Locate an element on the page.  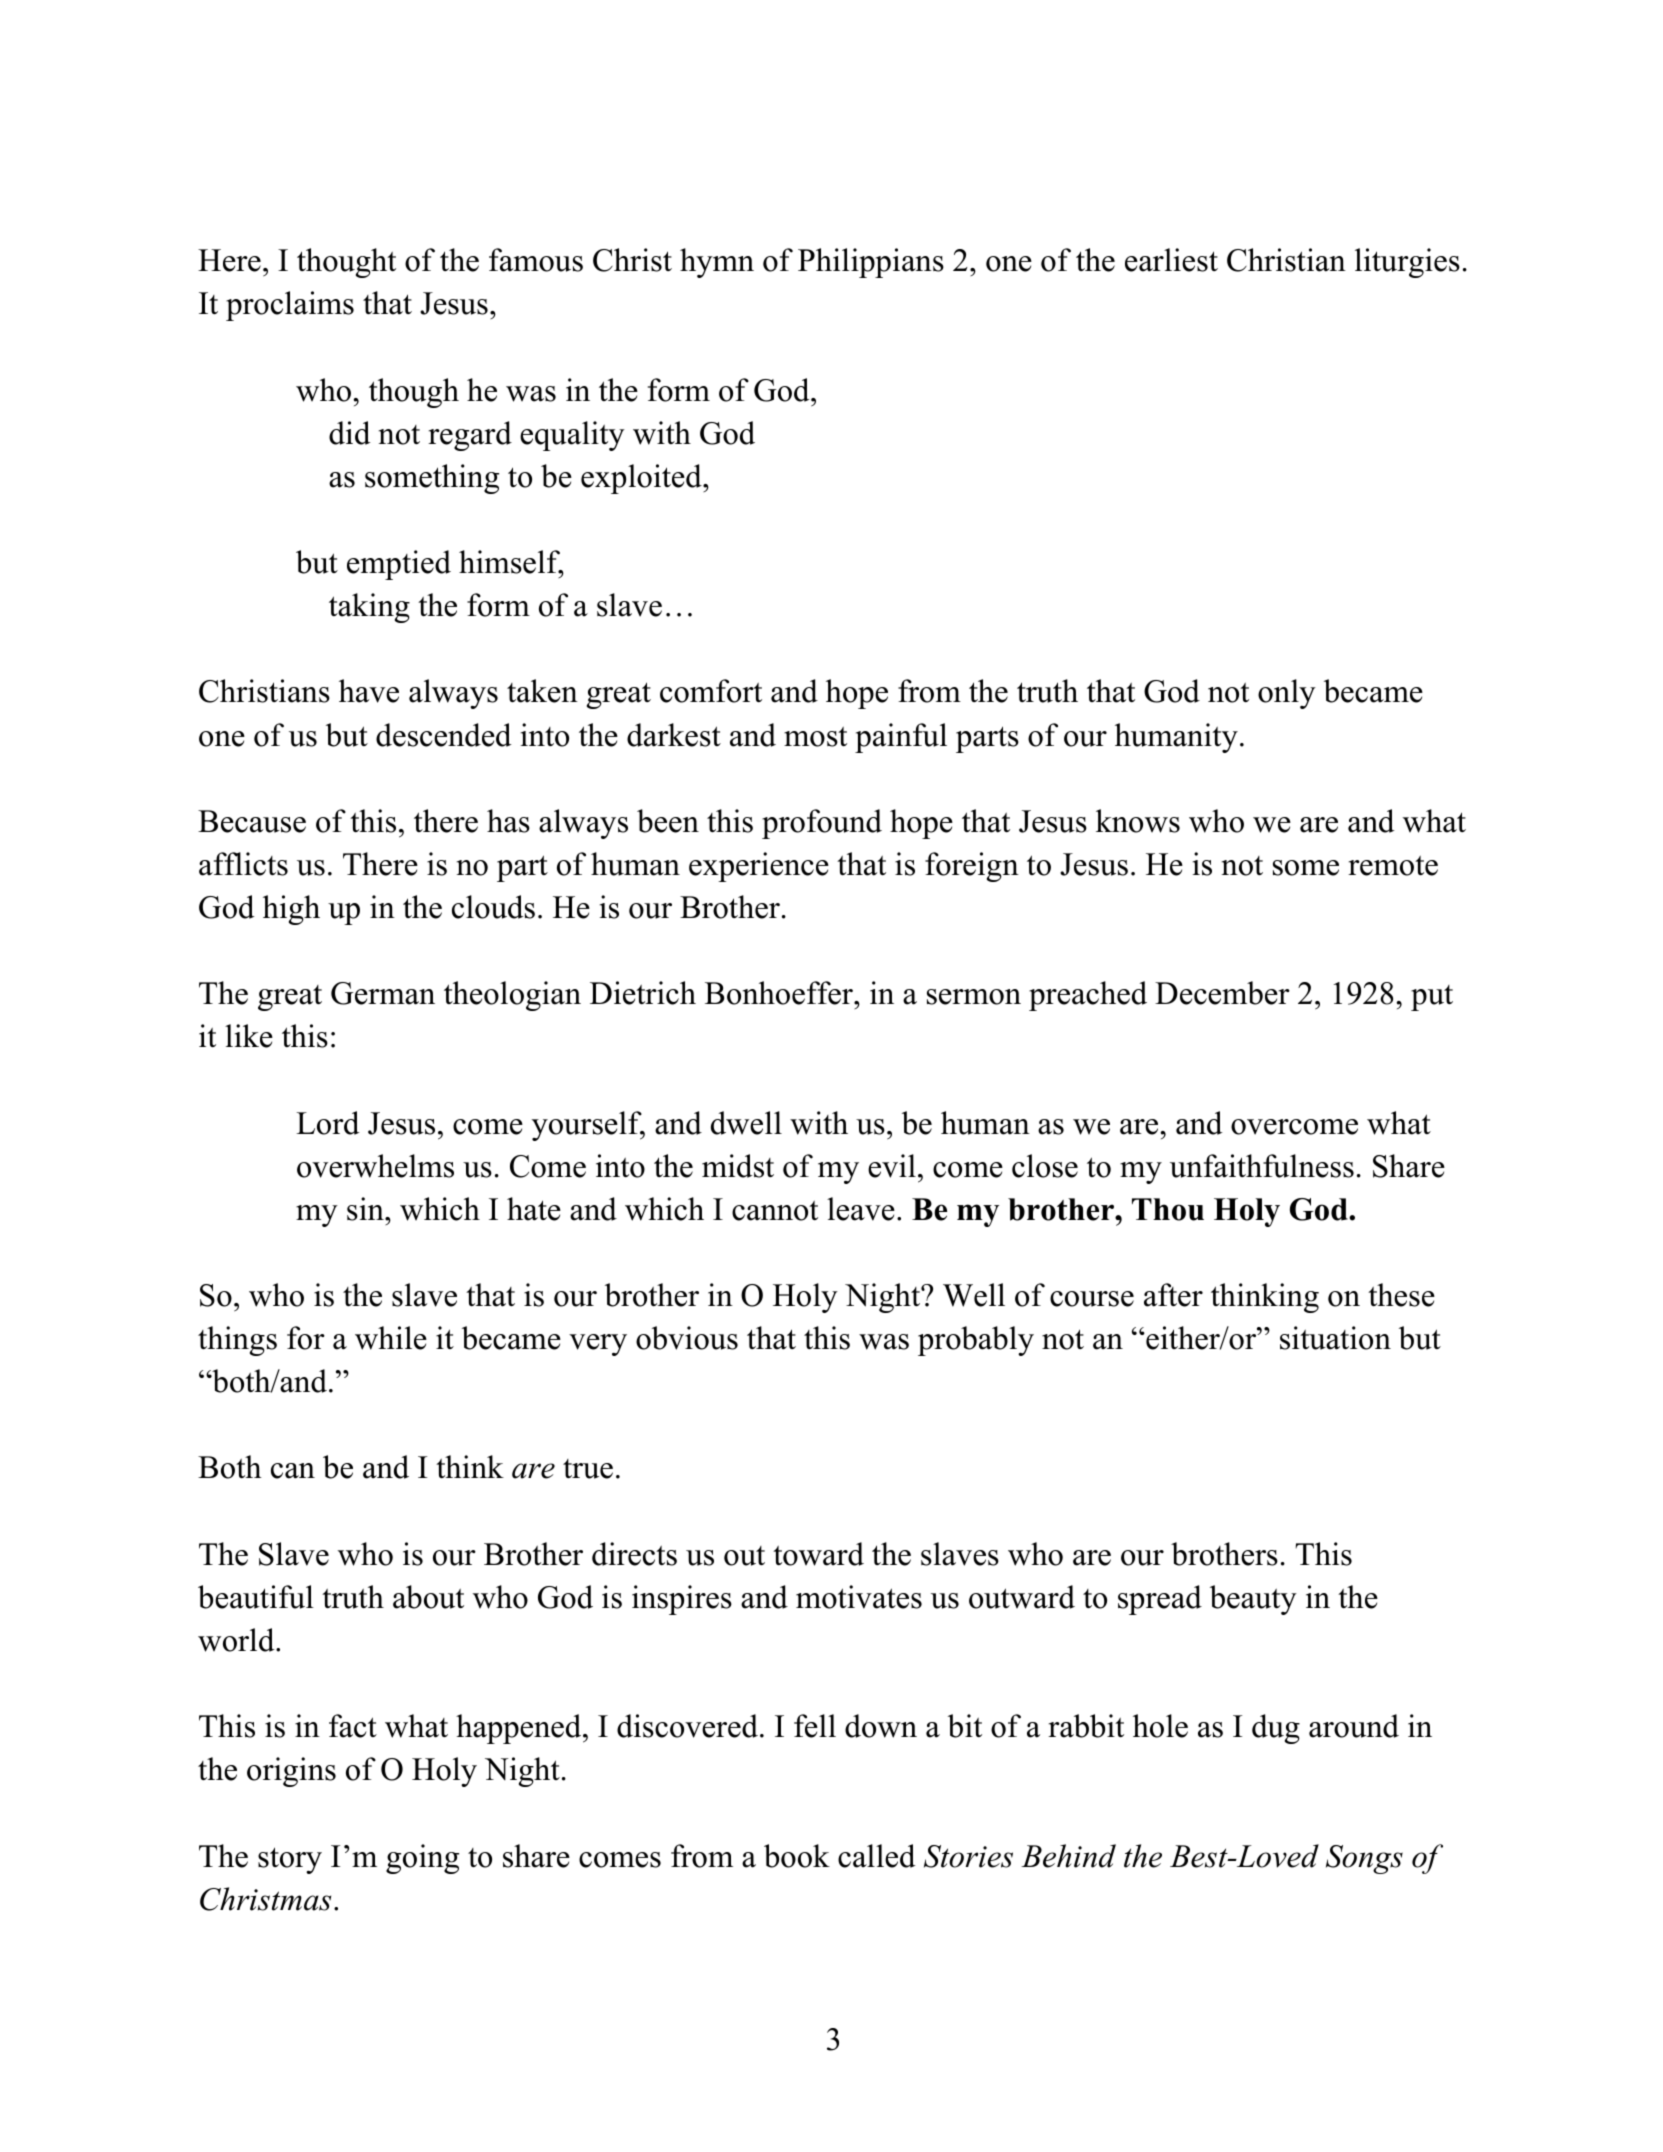
descended is located at coordinates (443, 735).
